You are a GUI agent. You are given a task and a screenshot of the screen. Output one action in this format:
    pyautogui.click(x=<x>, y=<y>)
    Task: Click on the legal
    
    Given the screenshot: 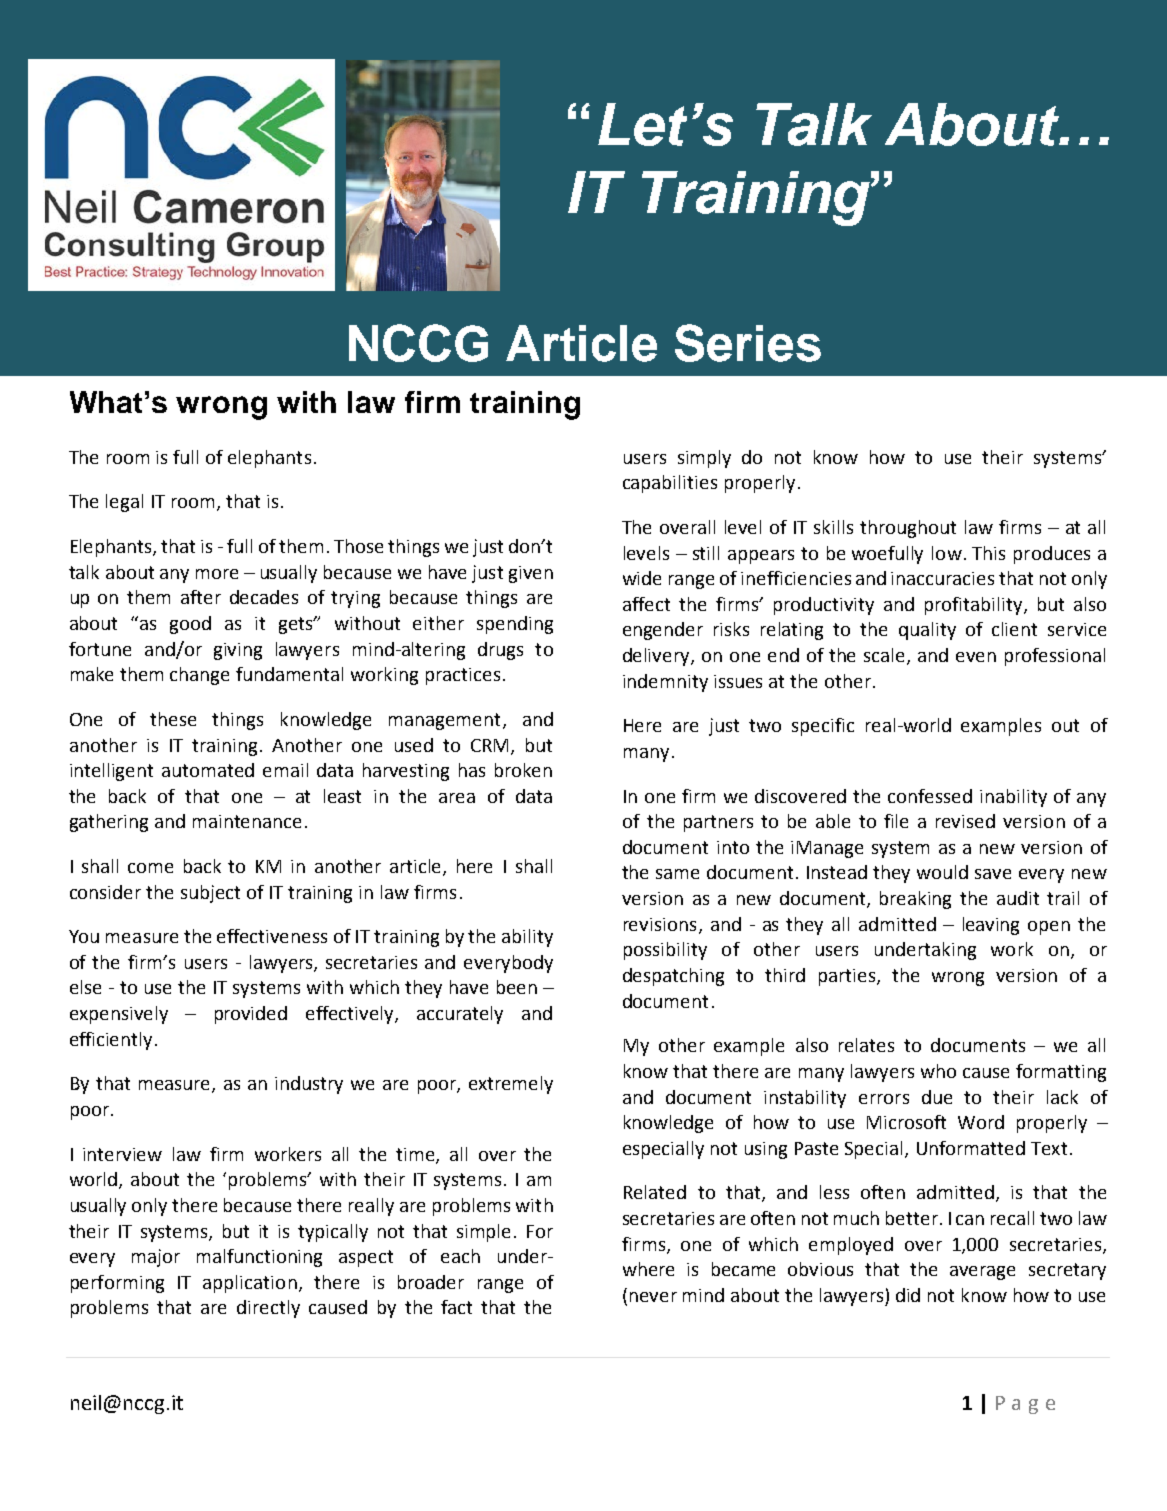 What is the action you would take?
    pyautogui.click(x=124, y=503)
